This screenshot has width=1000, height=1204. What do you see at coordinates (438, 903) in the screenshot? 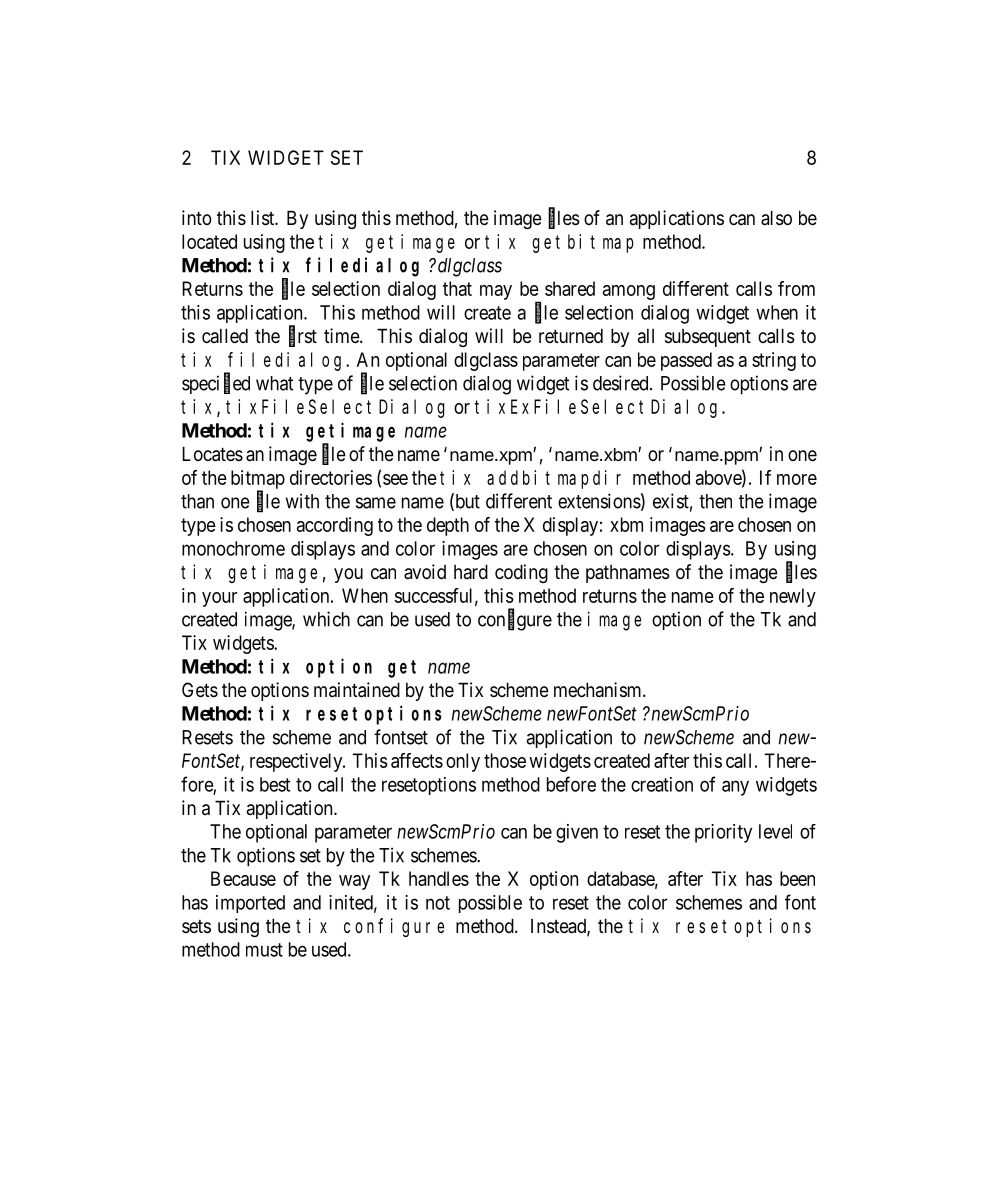
I see `not` at bounding box center [438, 903].
